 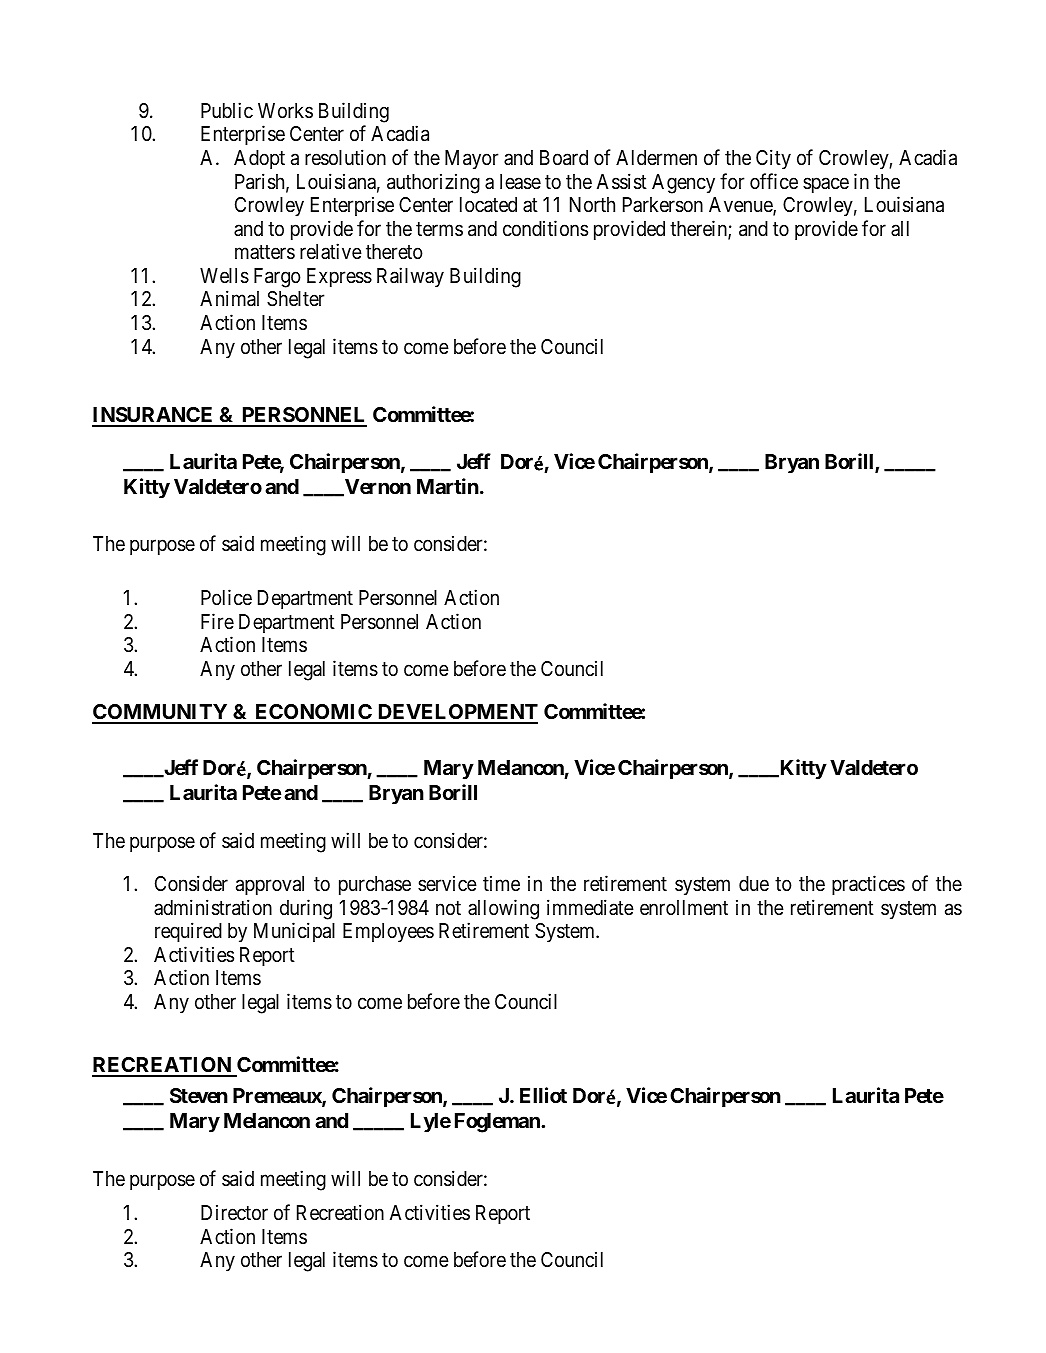 What do you see at coordinates (543, 1095) in the screenshot?
I see `Elliot` at bounding box center [543, 1095].
